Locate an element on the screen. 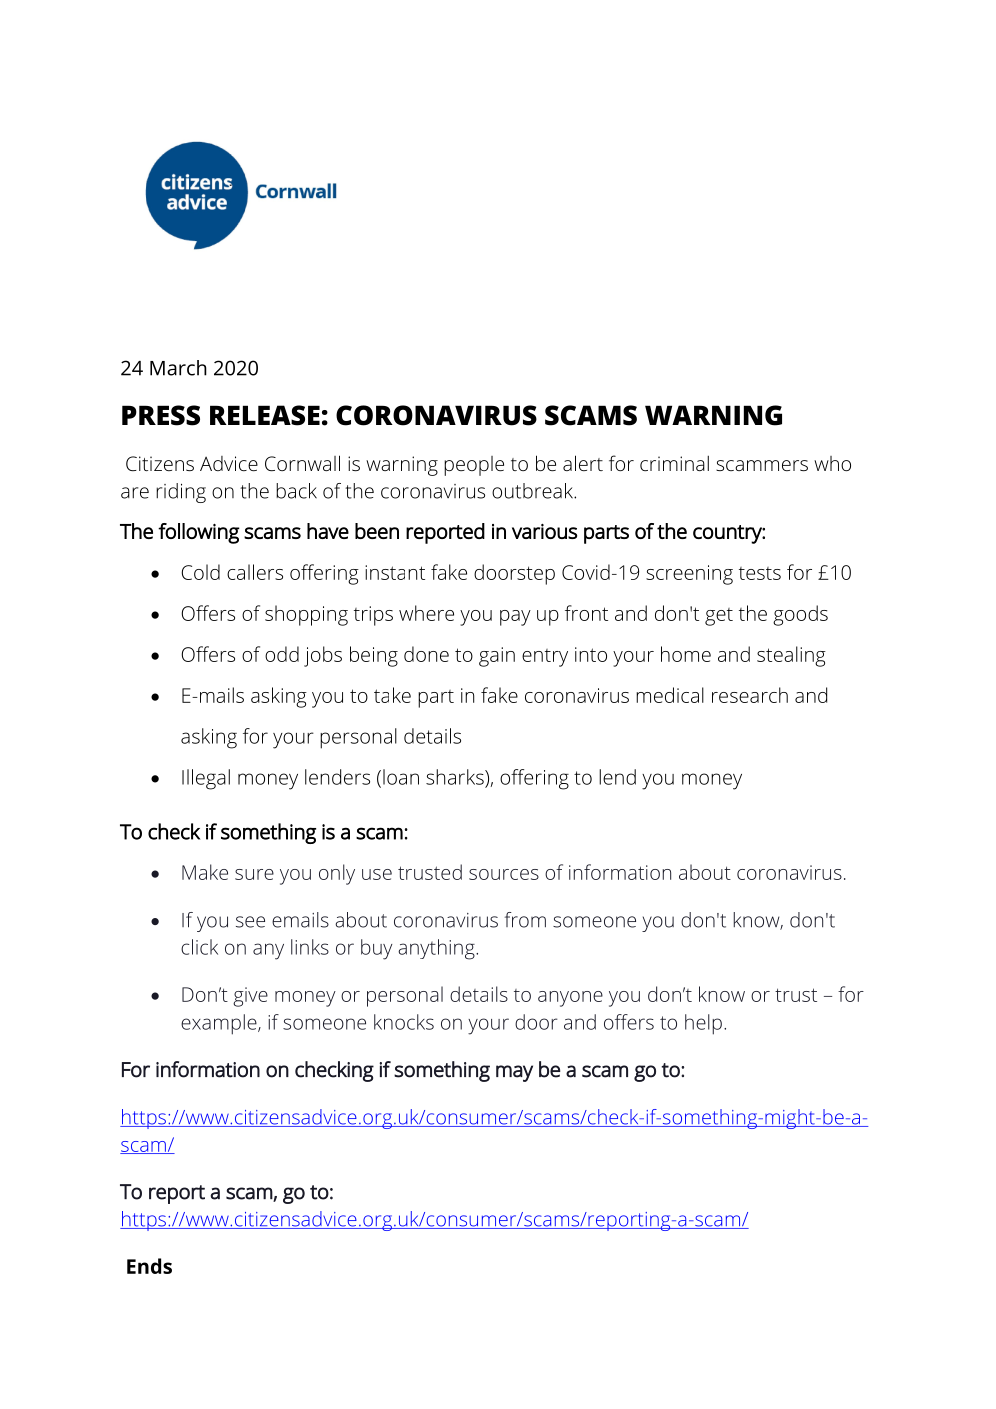 This screenshot has height=1409, width=996. knocks is located at coordinates (404, 1022).
